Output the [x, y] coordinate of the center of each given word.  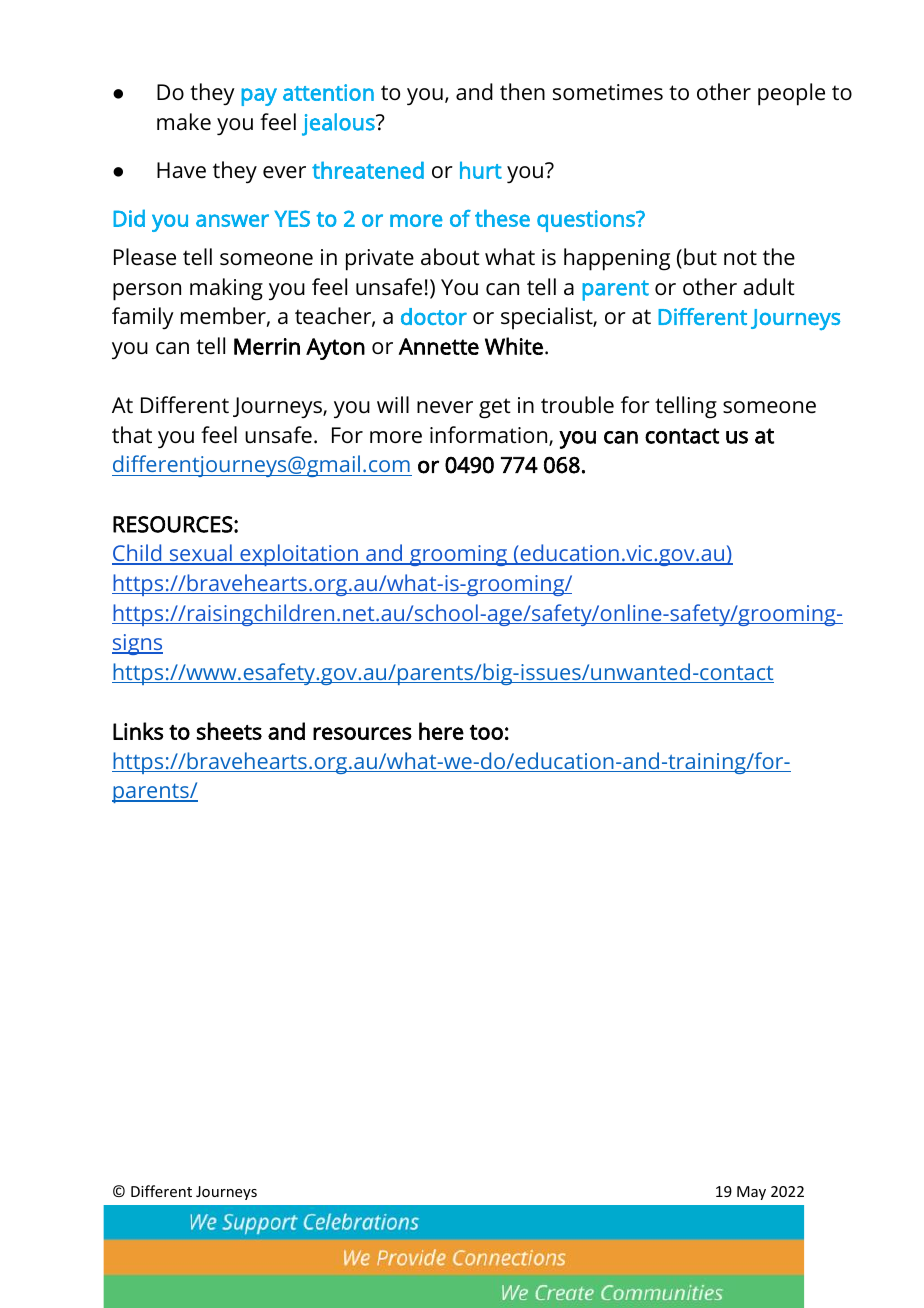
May [751, 1193]
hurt [481, 170]
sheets [229, 731]
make [184, 122]
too [486, 732]
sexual [201, 554]
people [791, 94]
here [441, 731]
